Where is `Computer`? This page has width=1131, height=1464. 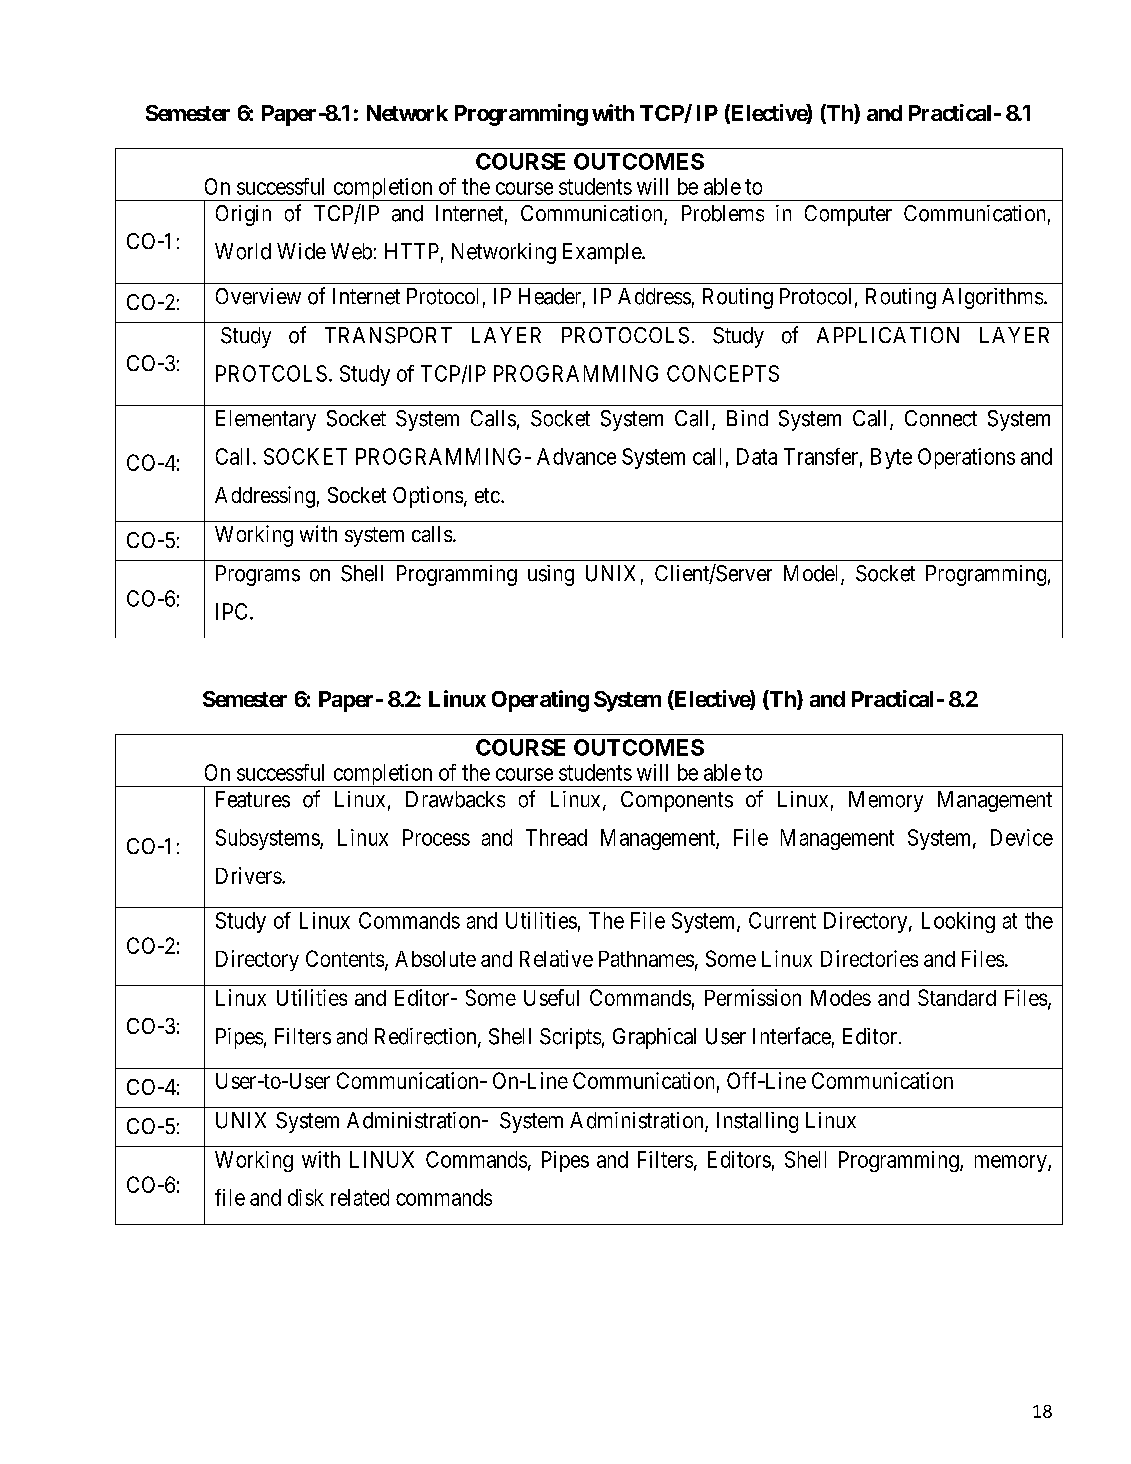 Computer is located at coordinates (848, 215).
